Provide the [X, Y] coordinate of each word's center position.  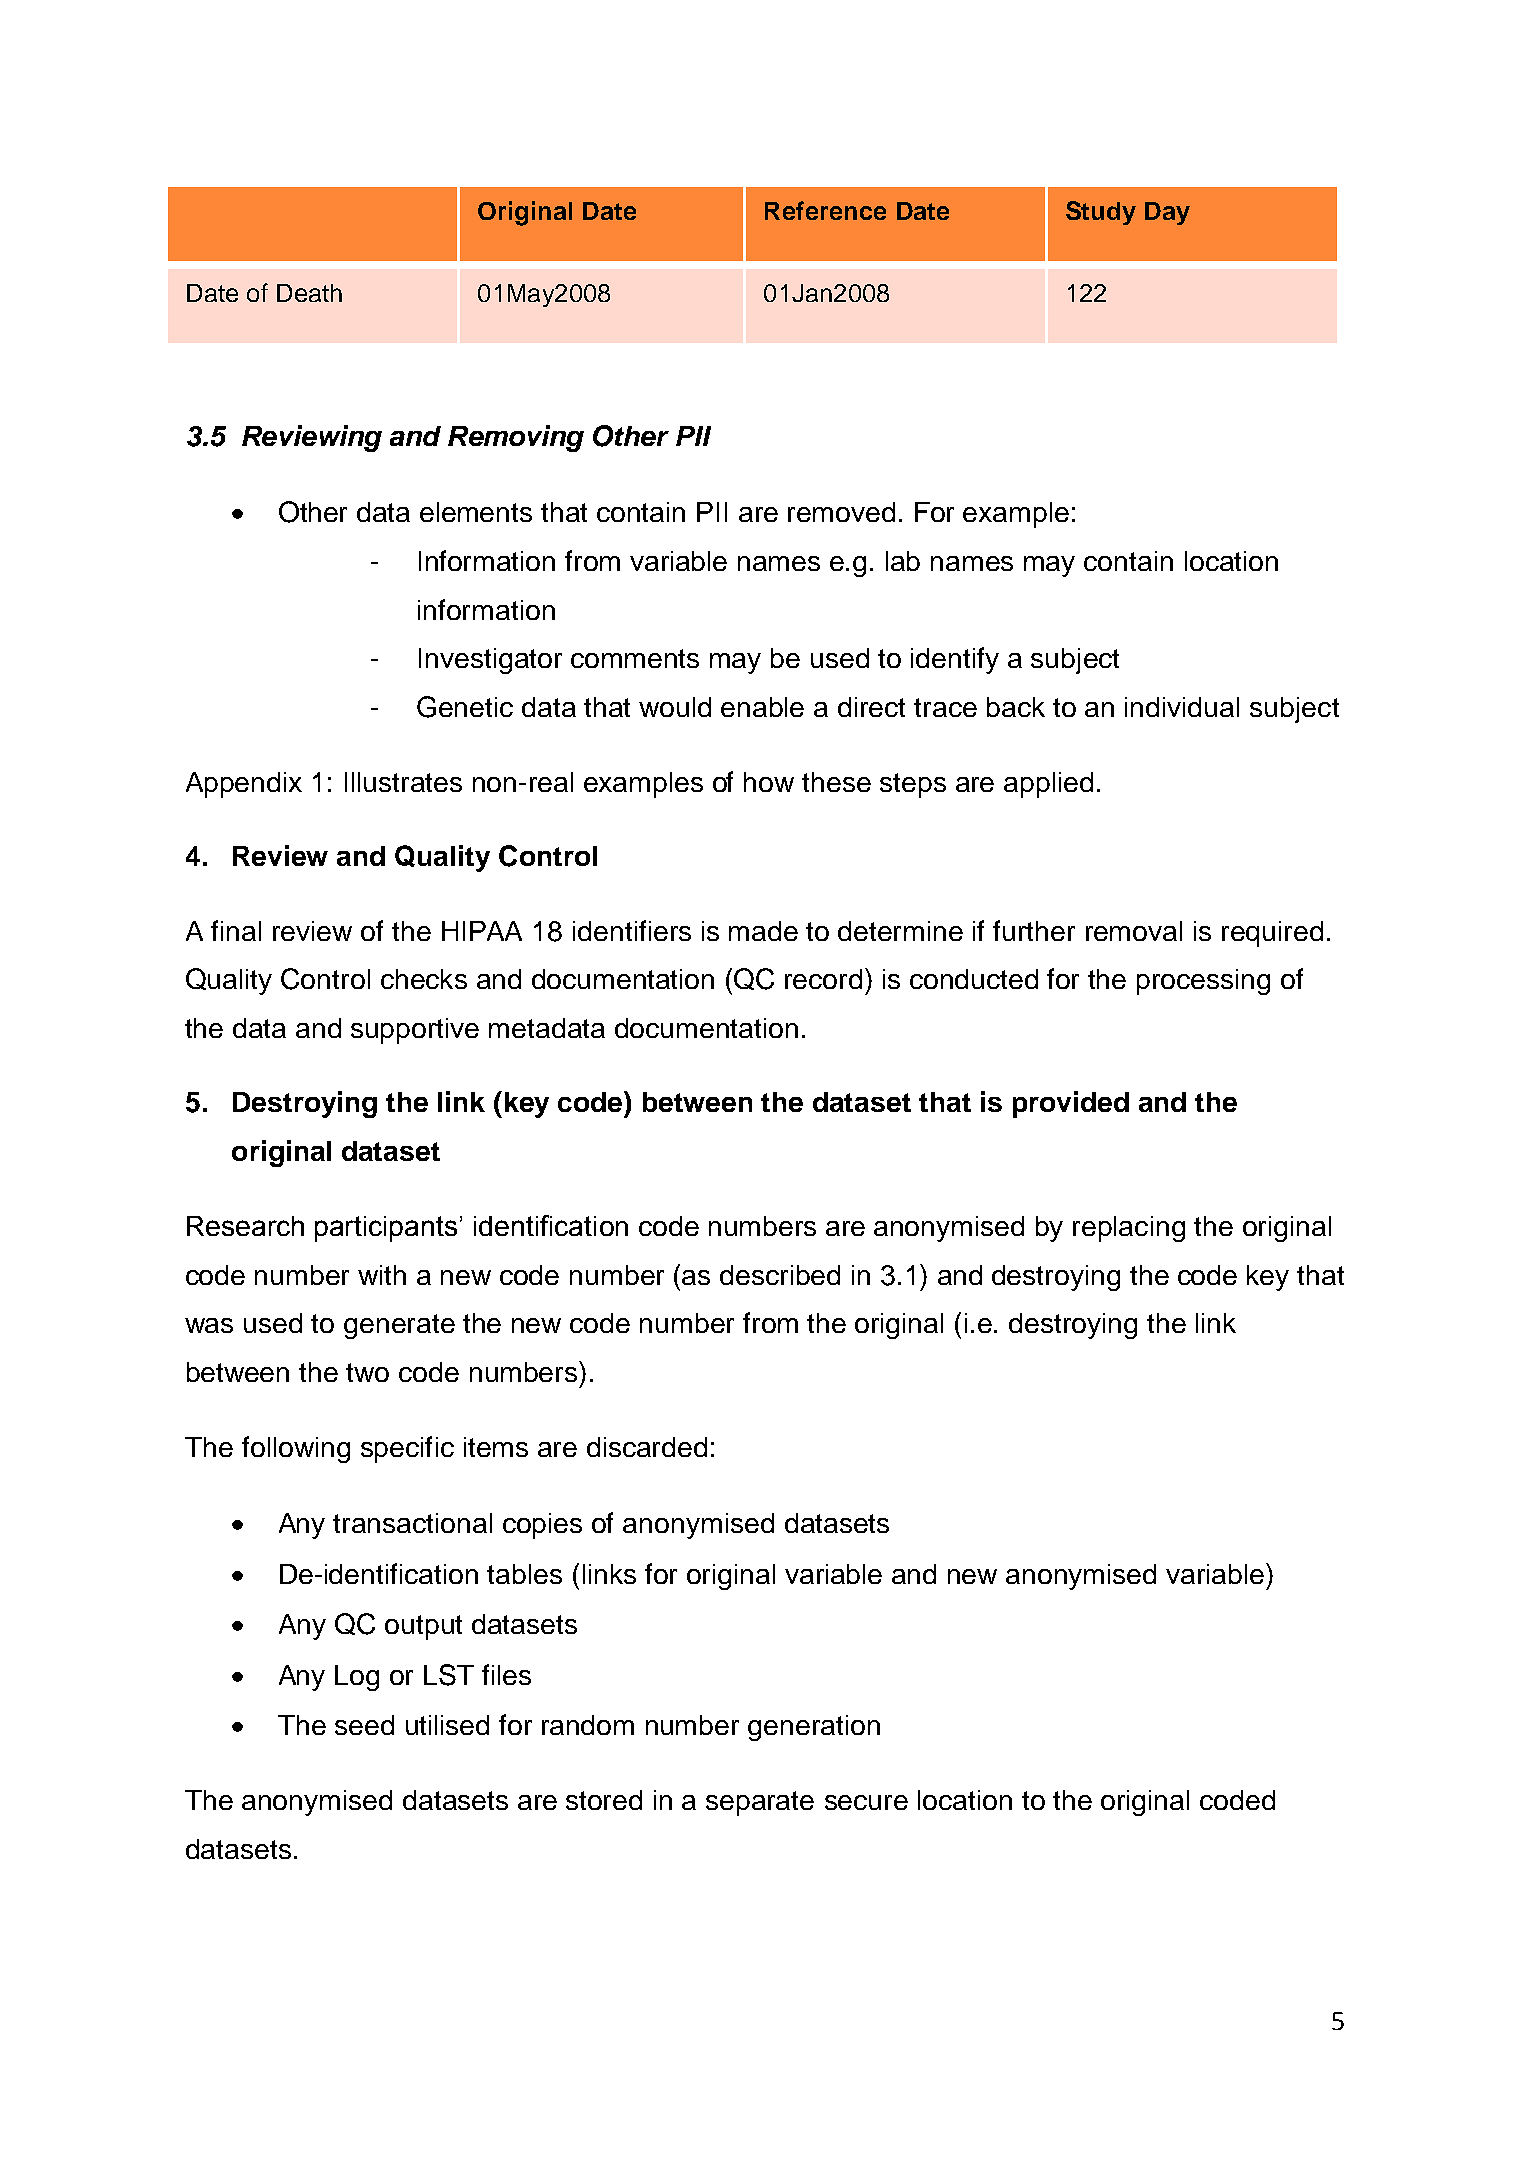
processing [1203, 982]
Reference [825, 210]
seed [364, 1725]
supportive [415, 1031]
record [823, 979]
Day [1167, 213]
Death [309, 293]
